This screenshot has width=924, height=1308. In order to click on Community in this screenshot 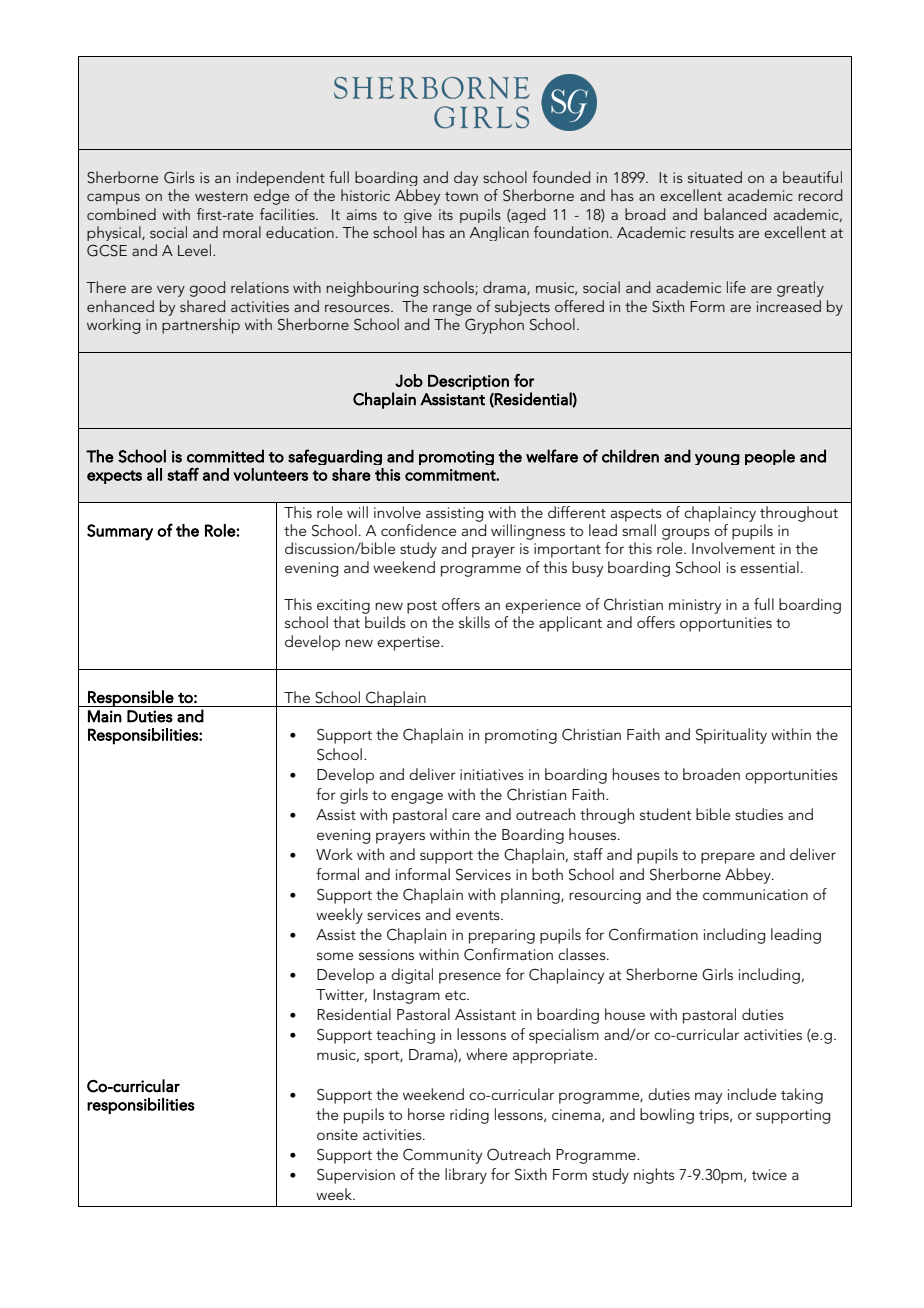, I will do `click(442, 1156)`.
